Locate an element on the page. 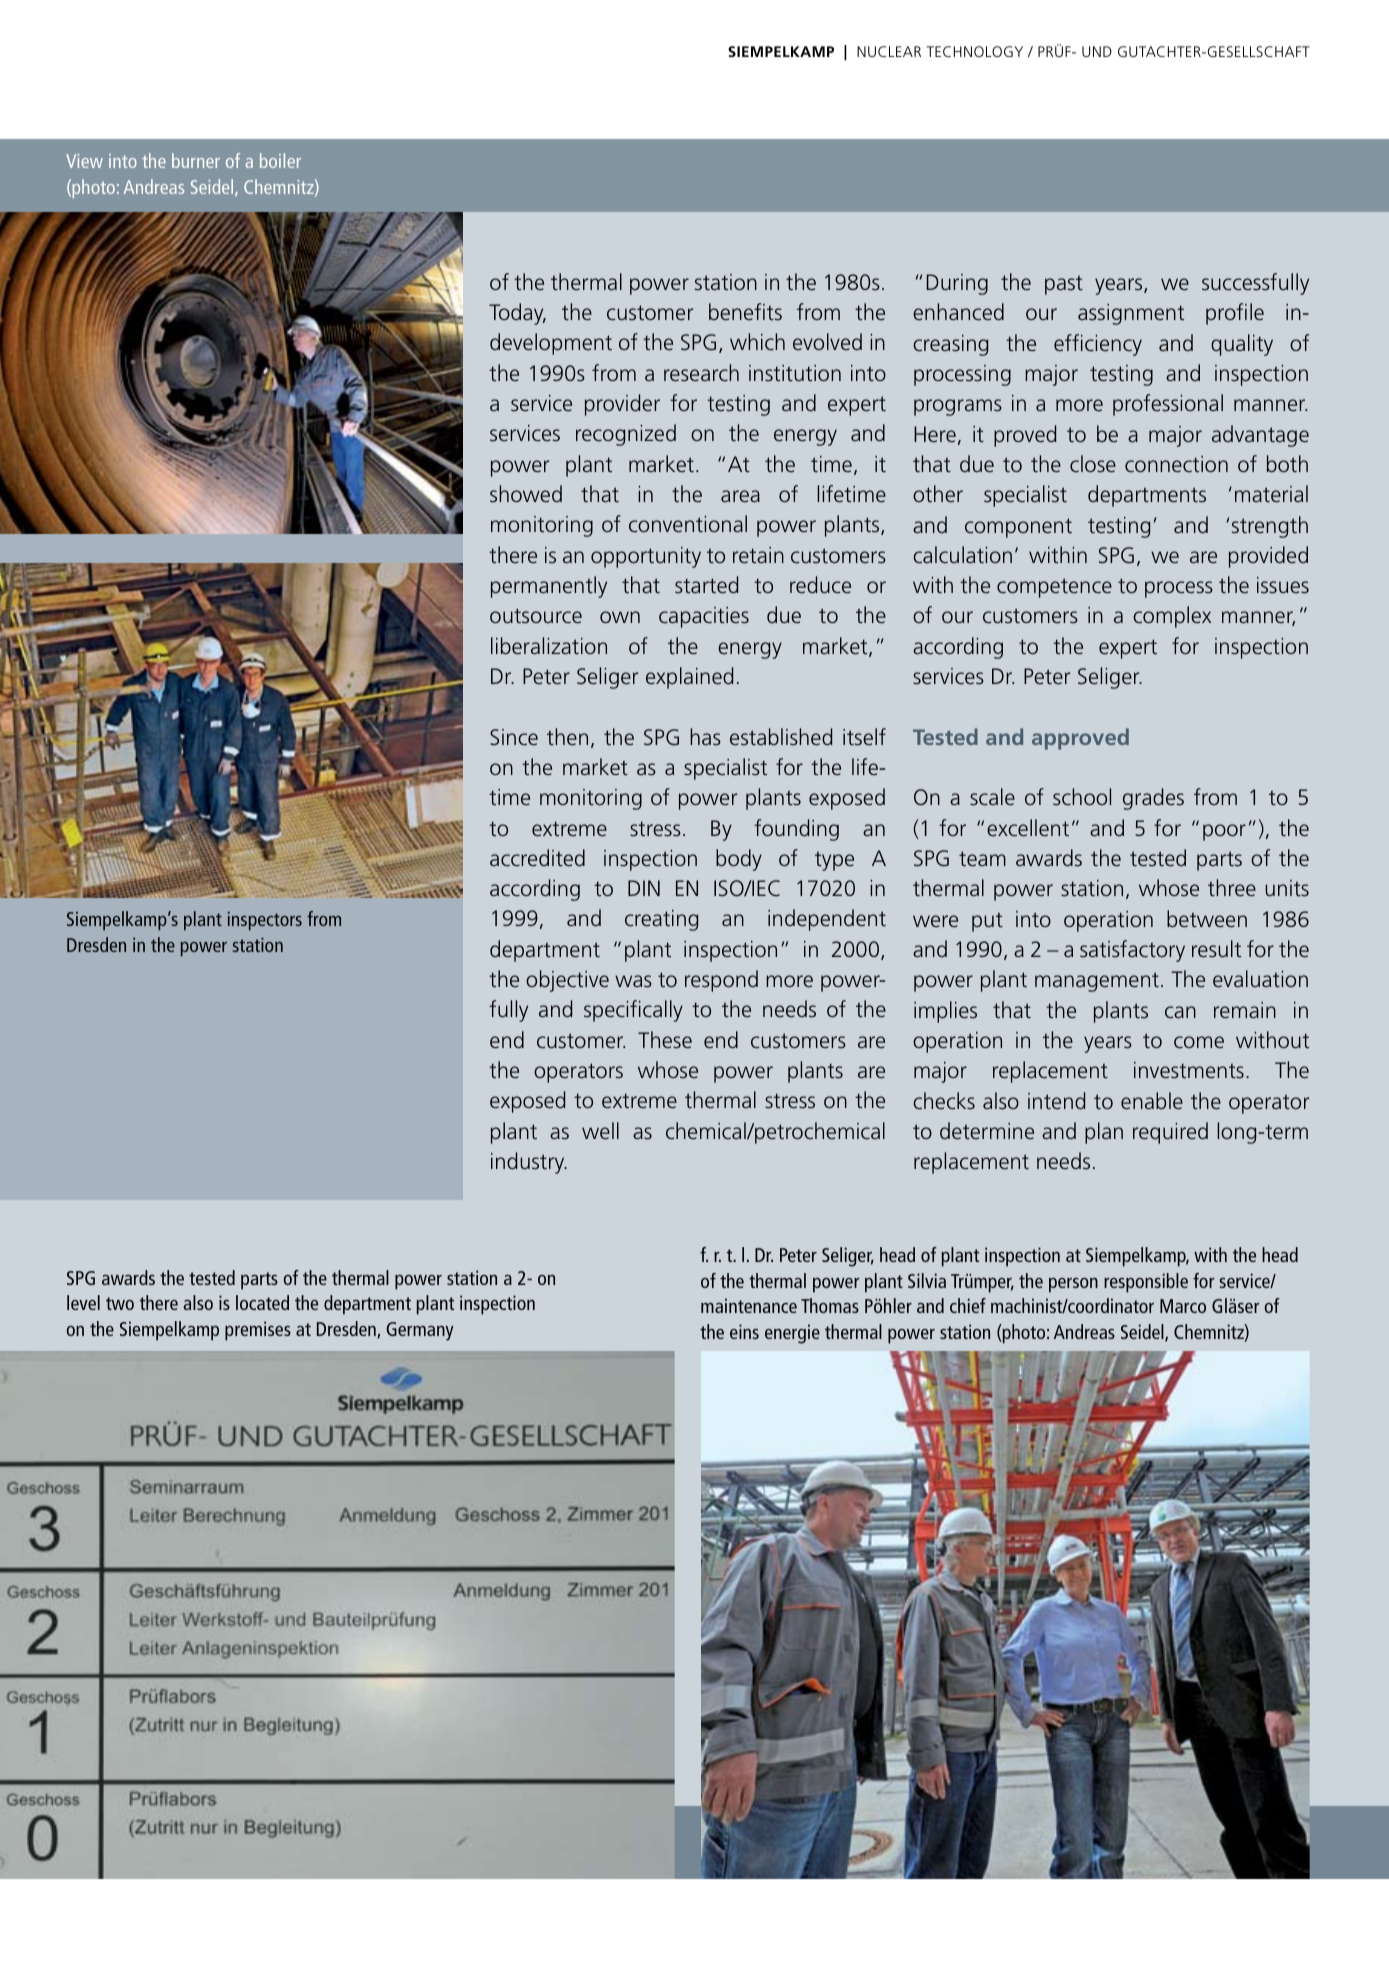 This document has height=1964, width=1389. burner is located at coordinates (196, 160).
